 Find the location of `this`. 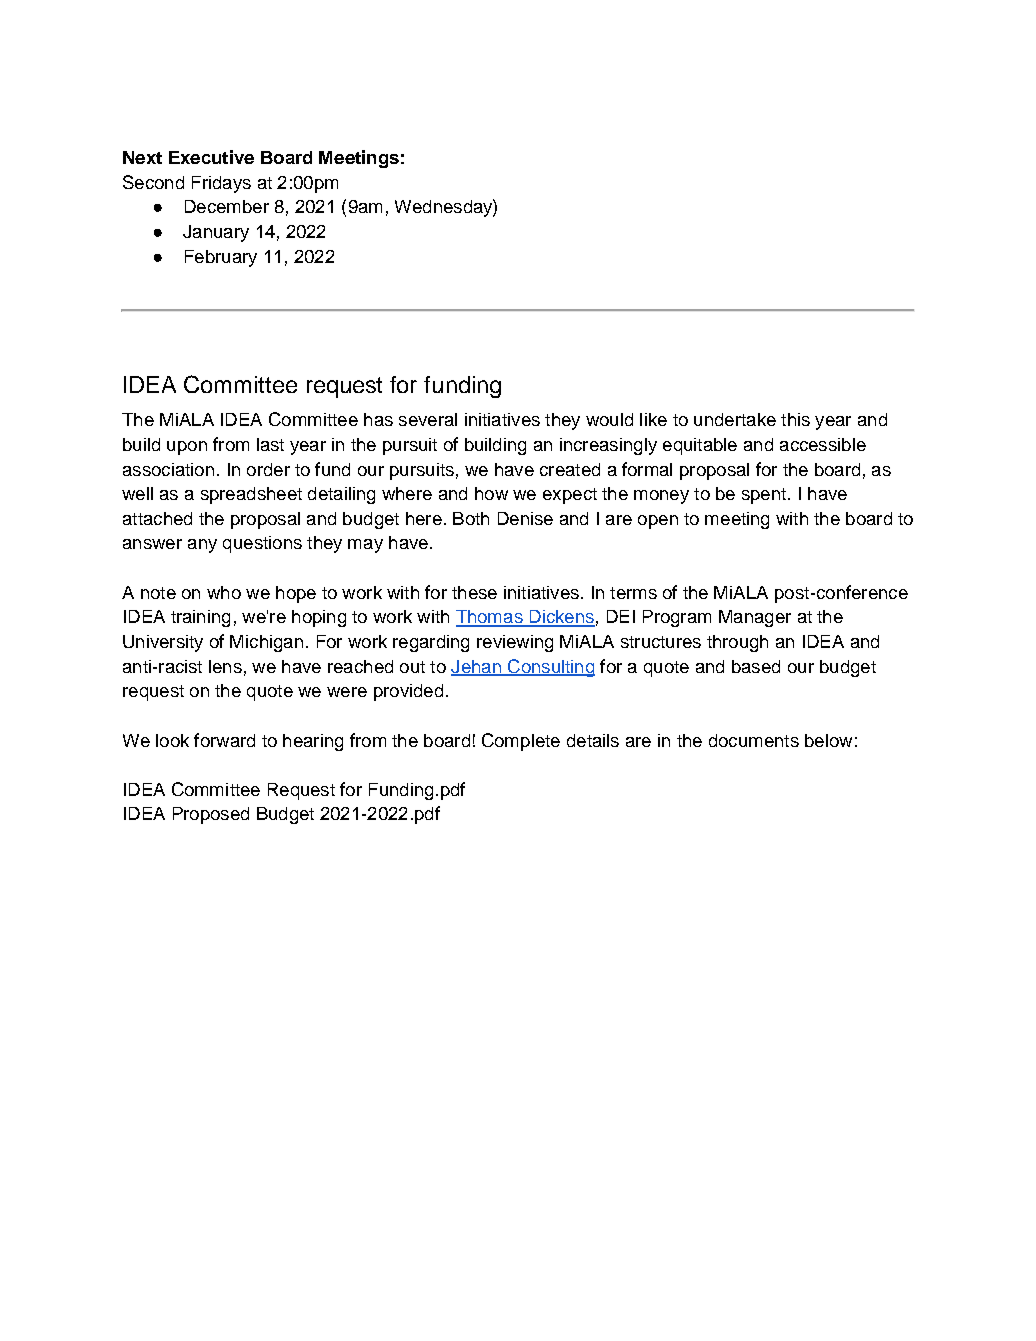

this is located at coordinates (795, 419).
